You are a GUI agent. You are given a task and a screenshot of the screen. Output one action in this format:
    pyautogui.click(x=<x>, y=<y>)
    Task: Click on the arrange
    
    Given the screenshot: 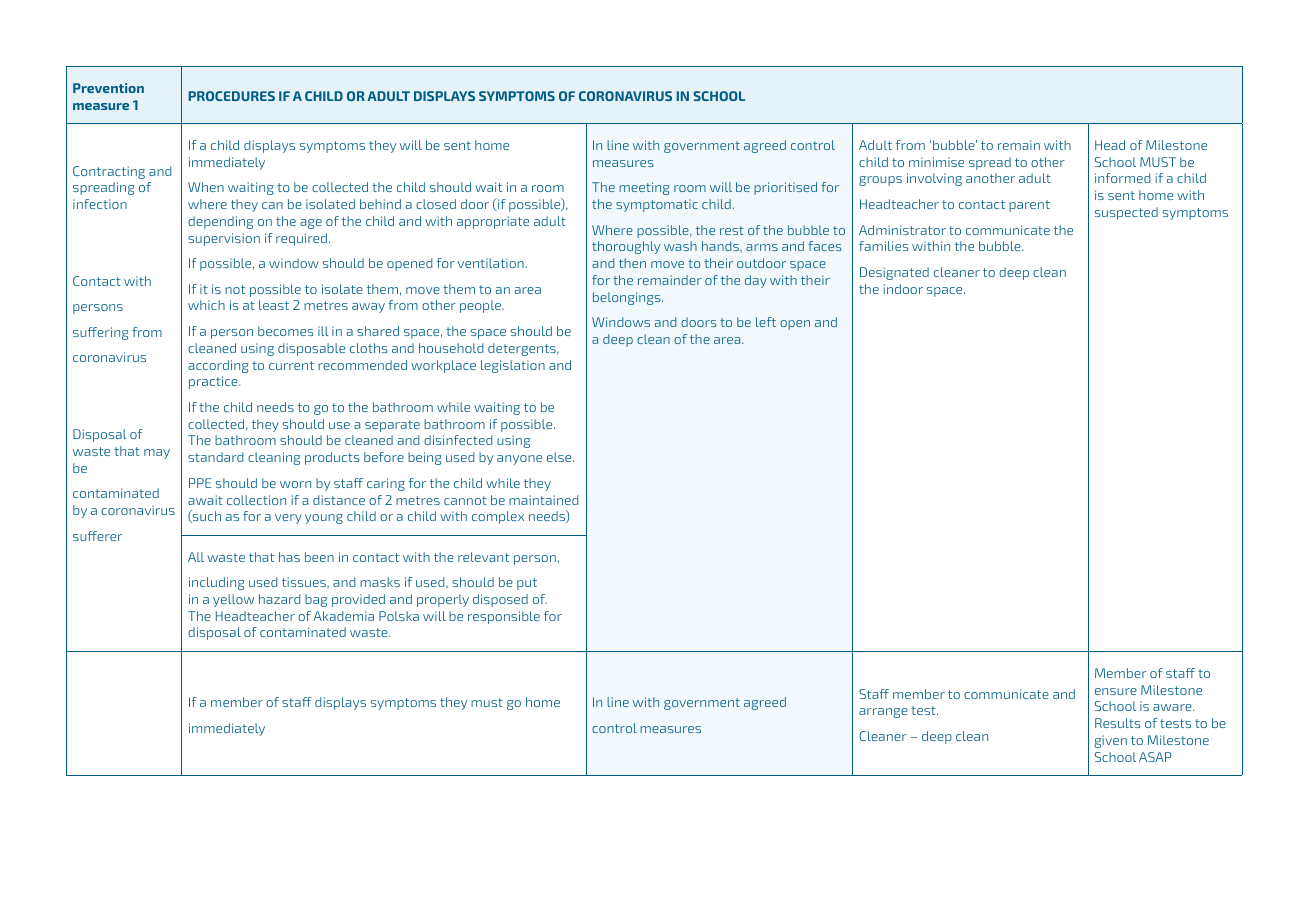 What is the action you would take?
    pyautogui.click(x=883, y=713)
